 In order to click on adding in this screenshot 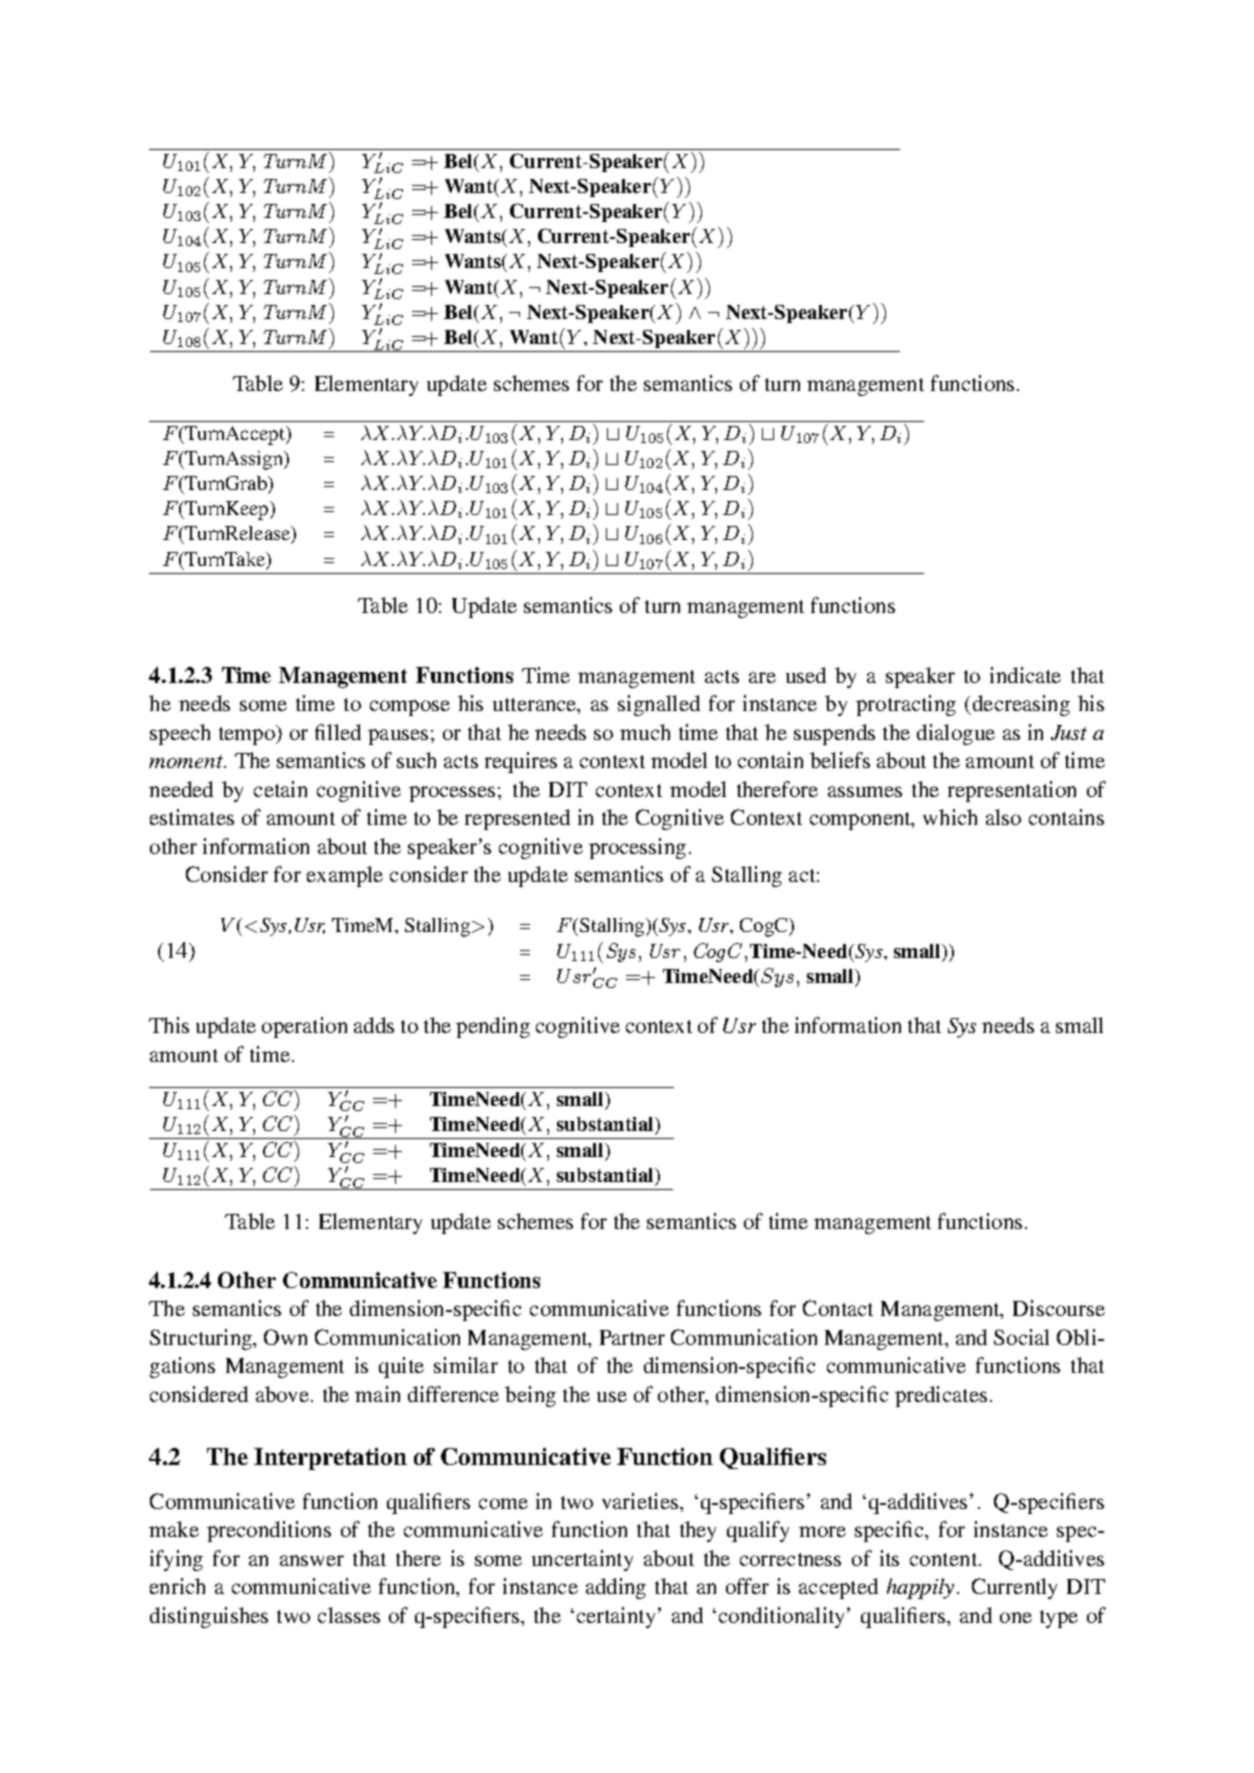, I will do `click(616, 1588)`.
